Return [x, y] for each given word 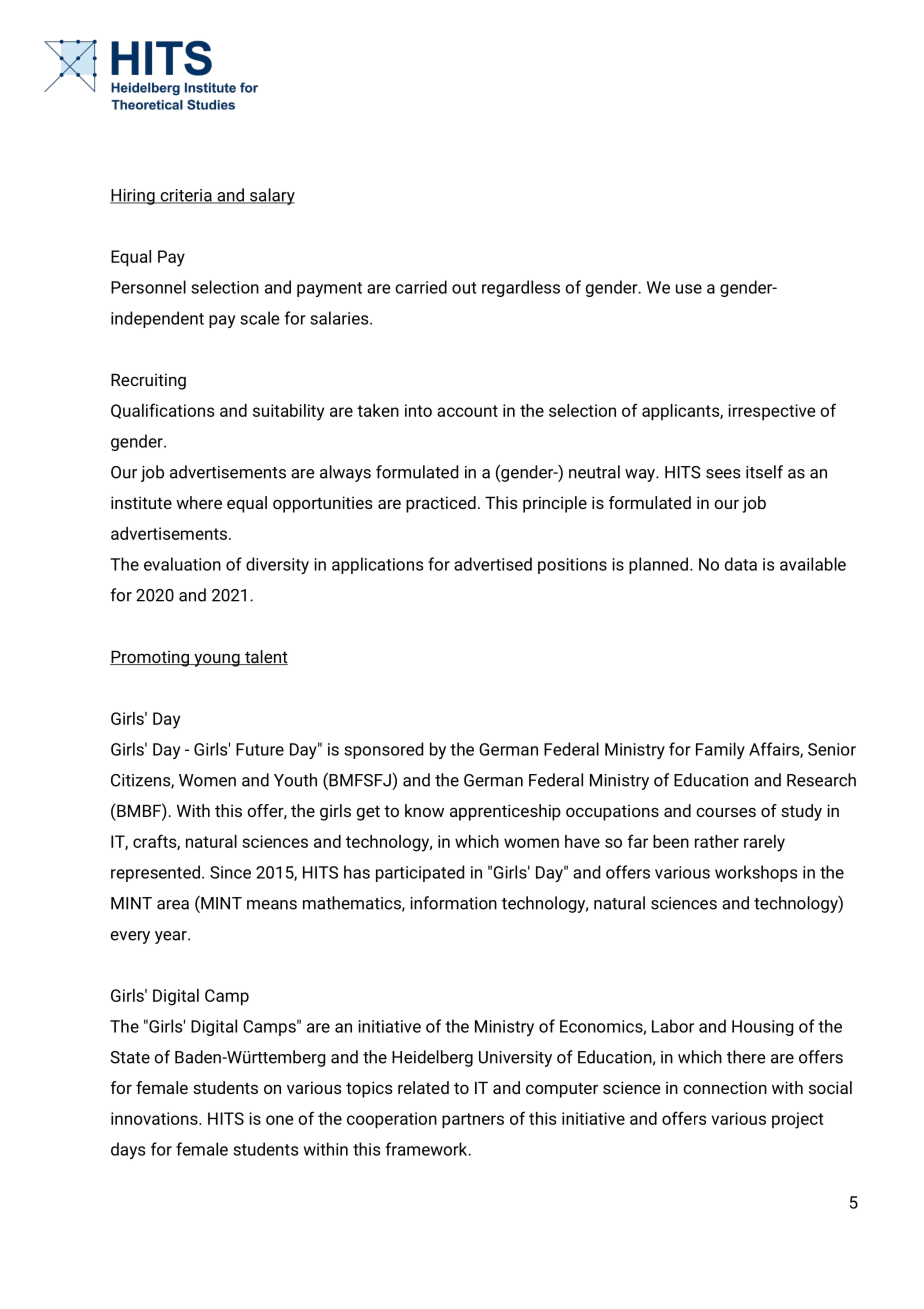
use [689, 289]
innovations [155, 1118]
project [798, 1120]
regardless [521, 288]
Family [720, 750]
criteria [186, 196]
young [217, 660]
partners [473, 1121]
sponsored [383, 750]
